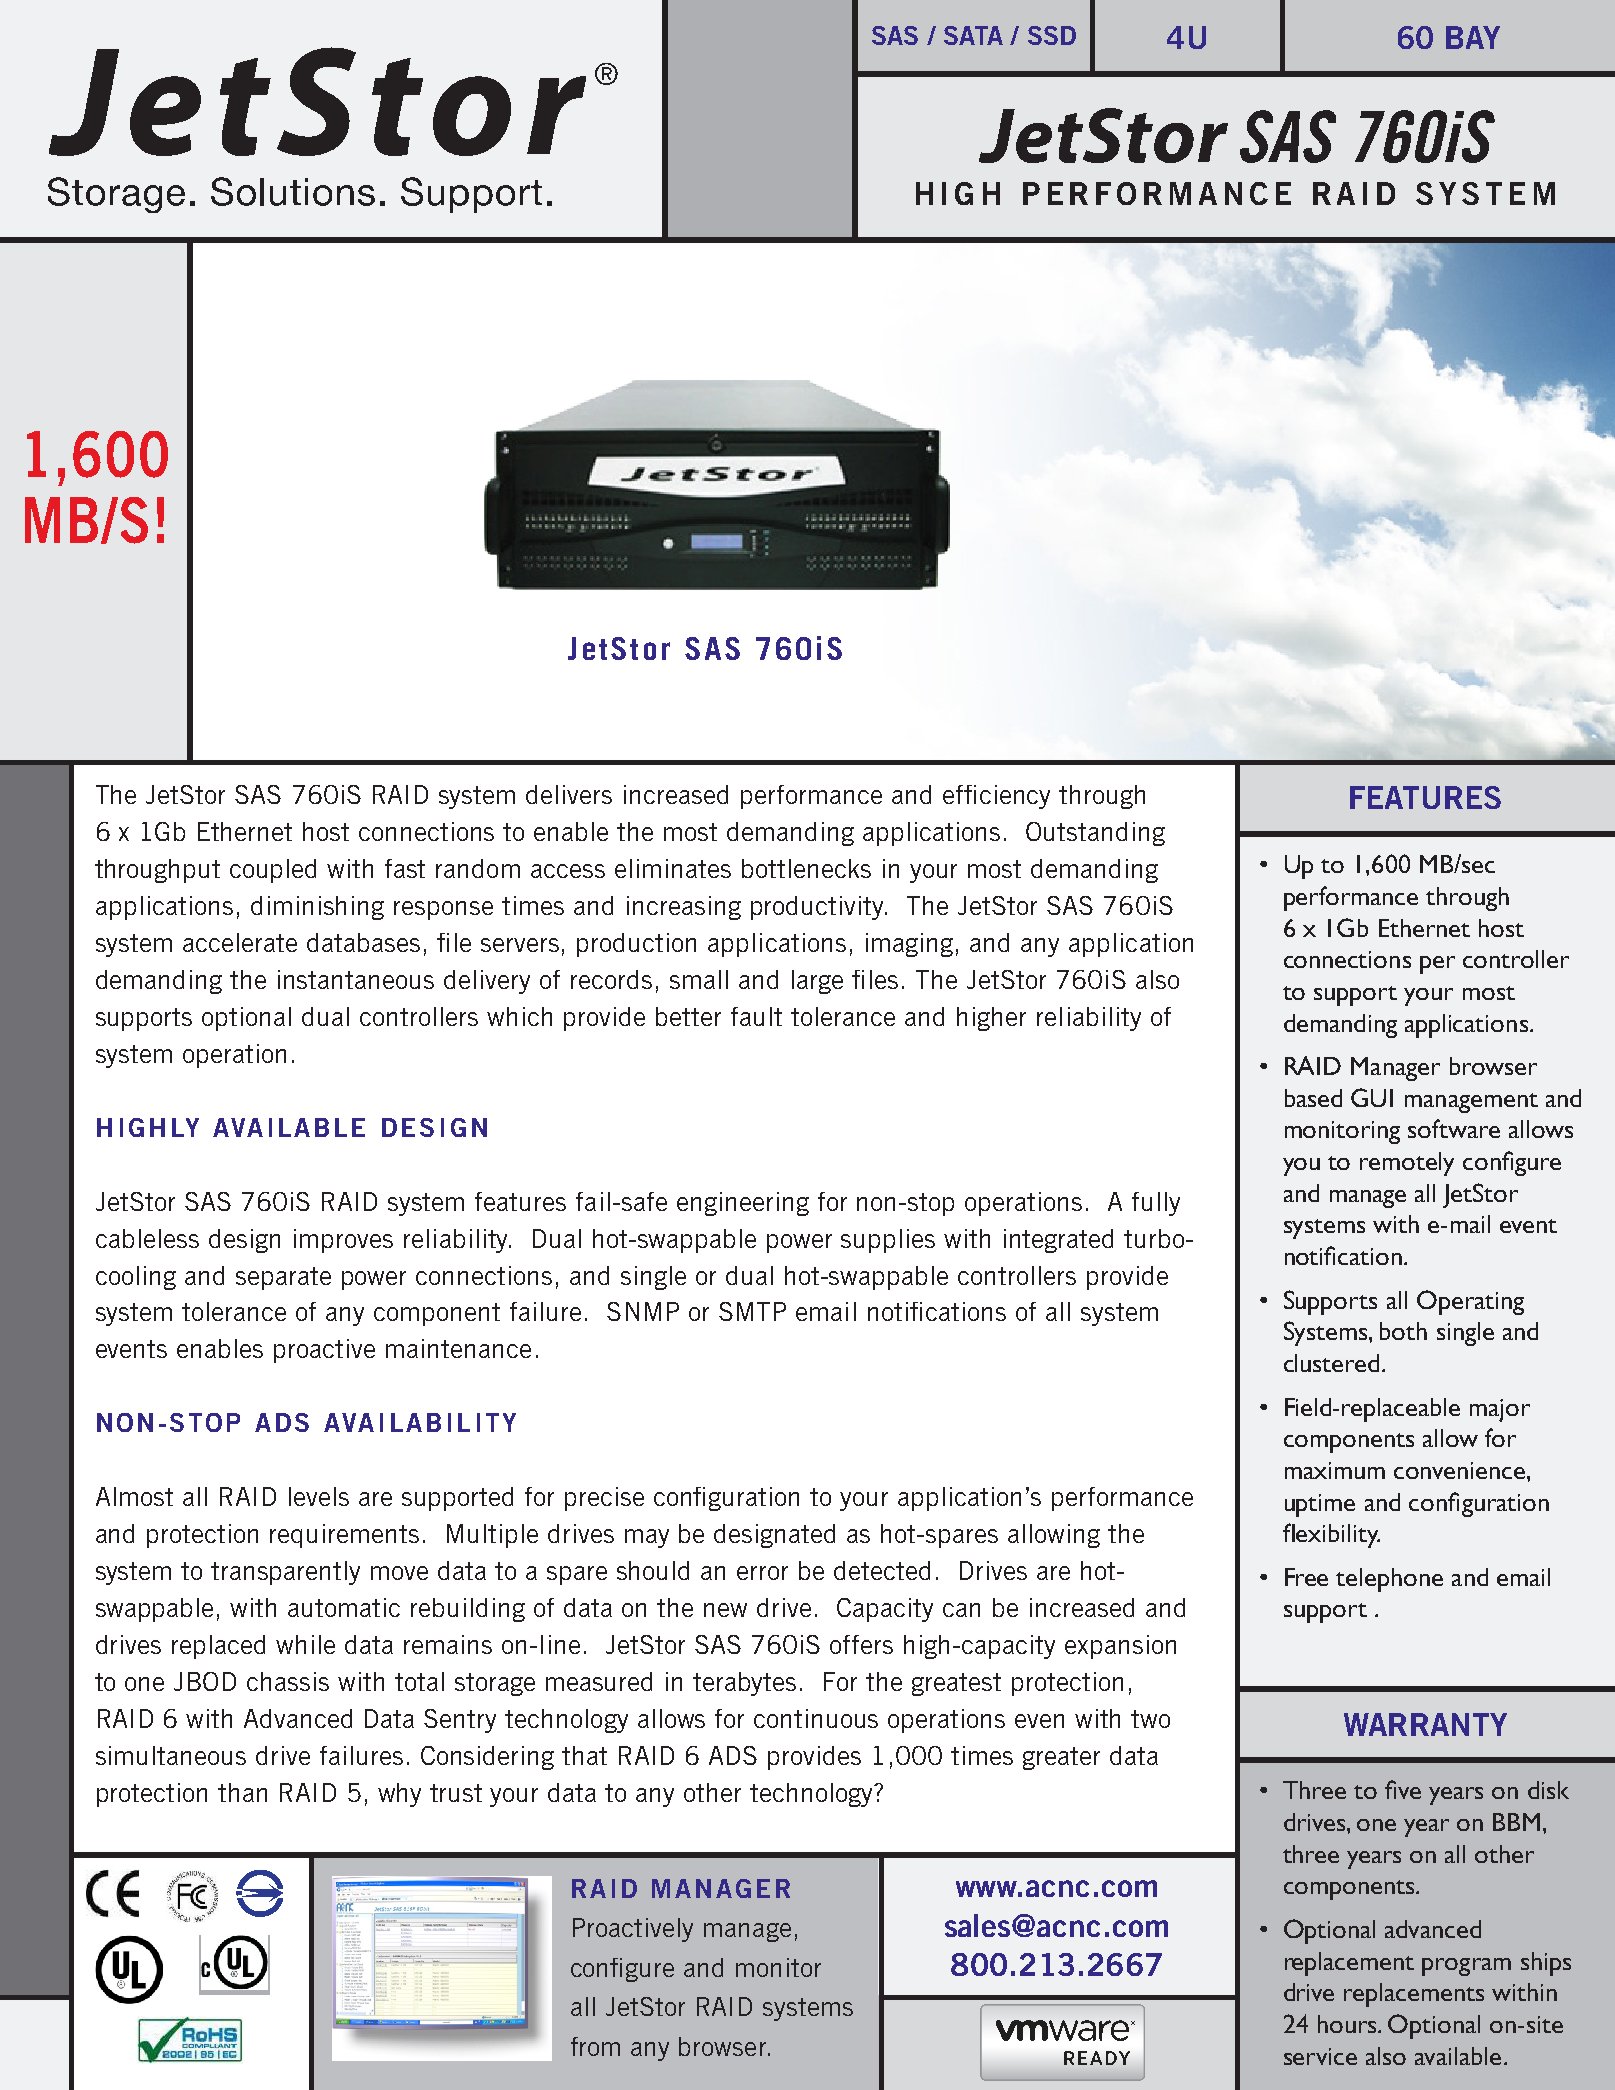 The width and height of the document is (1615, 2090). I want to click on large, so click(817, 982).
